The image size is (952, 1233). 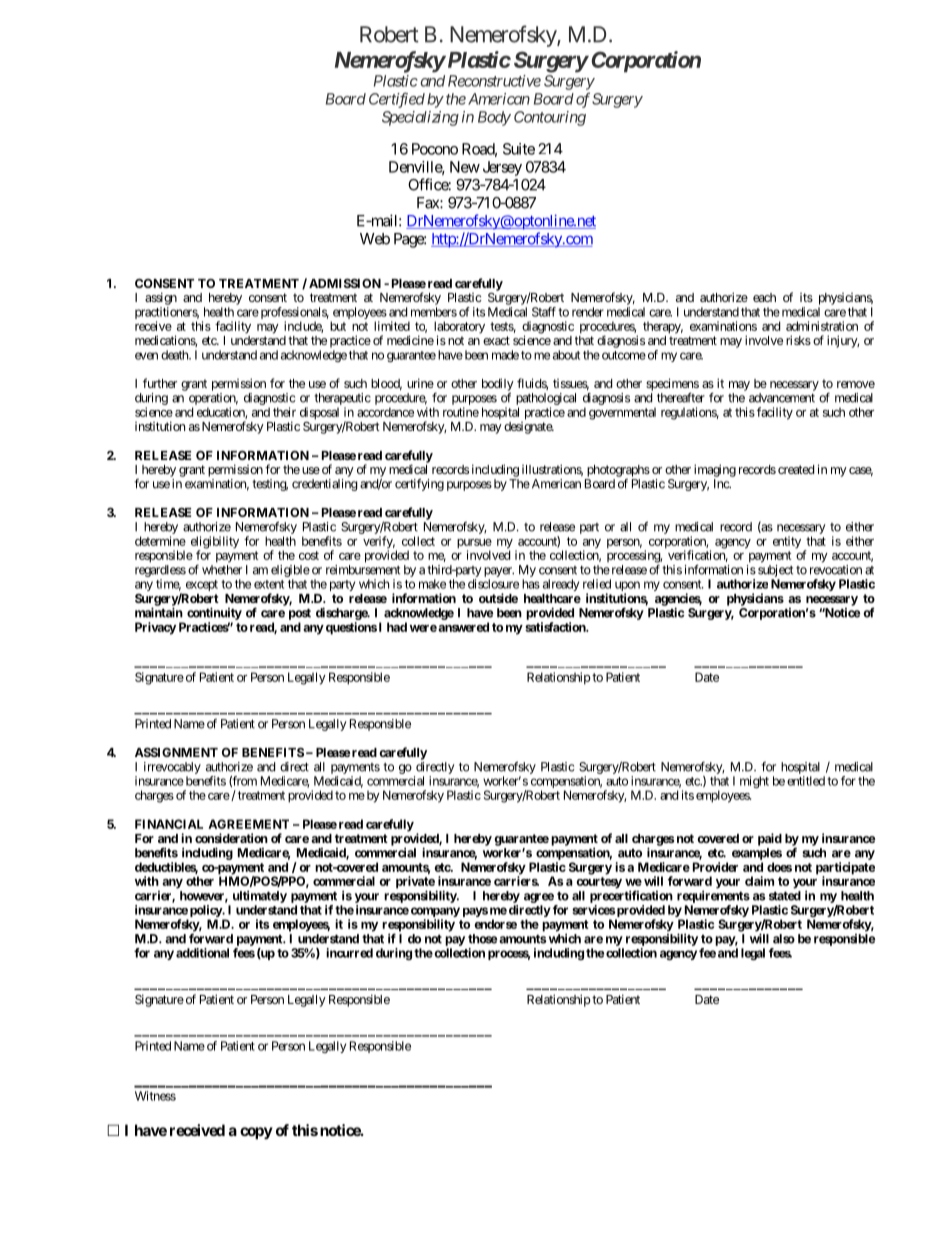 I want to click on Contouring, so click(x=550, y=118).
